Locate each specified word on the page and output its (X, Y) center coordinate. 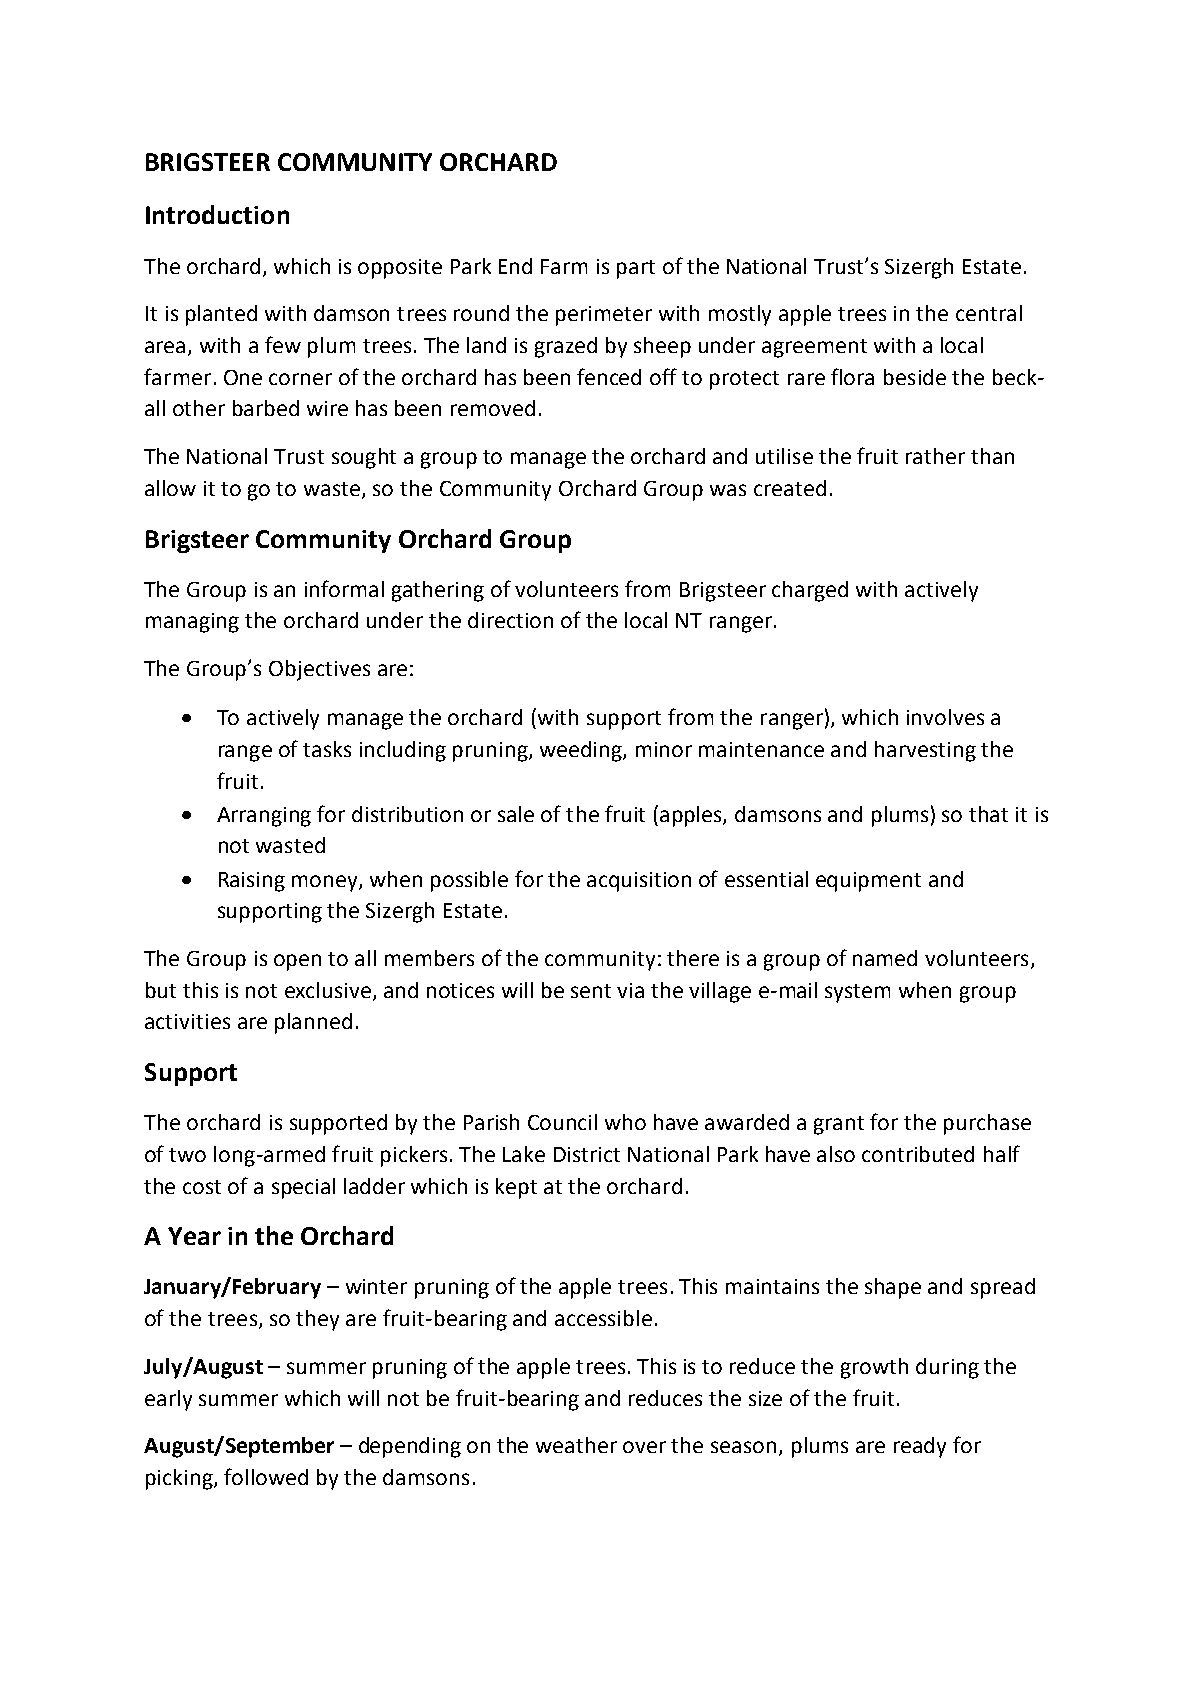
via (630, 990)
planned (313, 1023)
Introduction (217, 214)
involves (945, 717)
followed (266, 1476)
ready (920, 1447)
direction (510, 620)
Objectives (319, 670)
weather (576, 1445)
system (857, 993)
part (636, 269)
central (989, 313)
